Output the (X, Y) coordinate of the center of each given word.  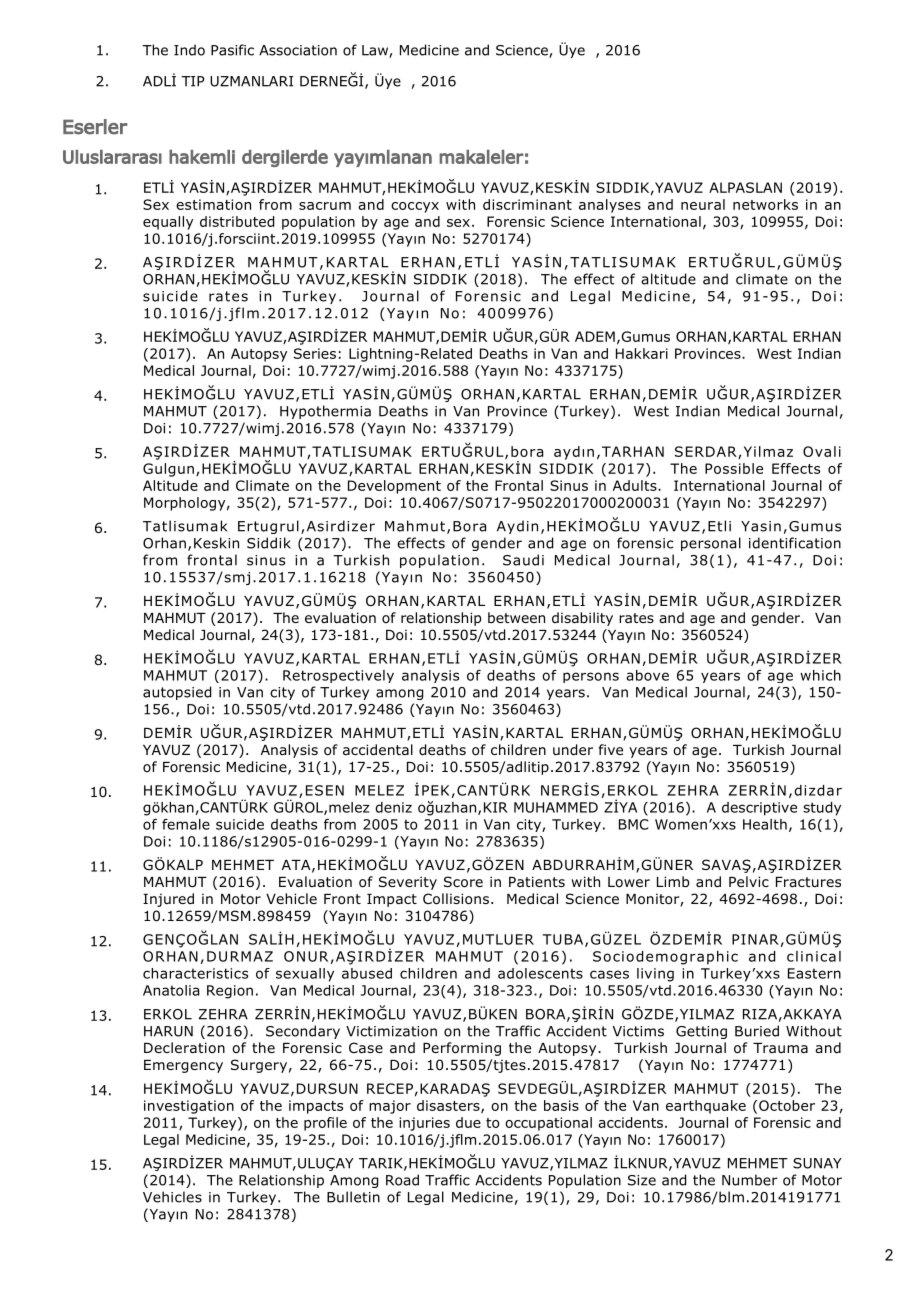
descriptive (759, 809)
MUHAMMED (556, 807)
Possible (734, 468)
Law (376, 51)
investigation (189, 1107)
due (468, 1122)
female (186, 824)
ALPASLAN (745, 187)
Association (298, 50)
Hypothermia (325, 412)
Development (394, 487)
